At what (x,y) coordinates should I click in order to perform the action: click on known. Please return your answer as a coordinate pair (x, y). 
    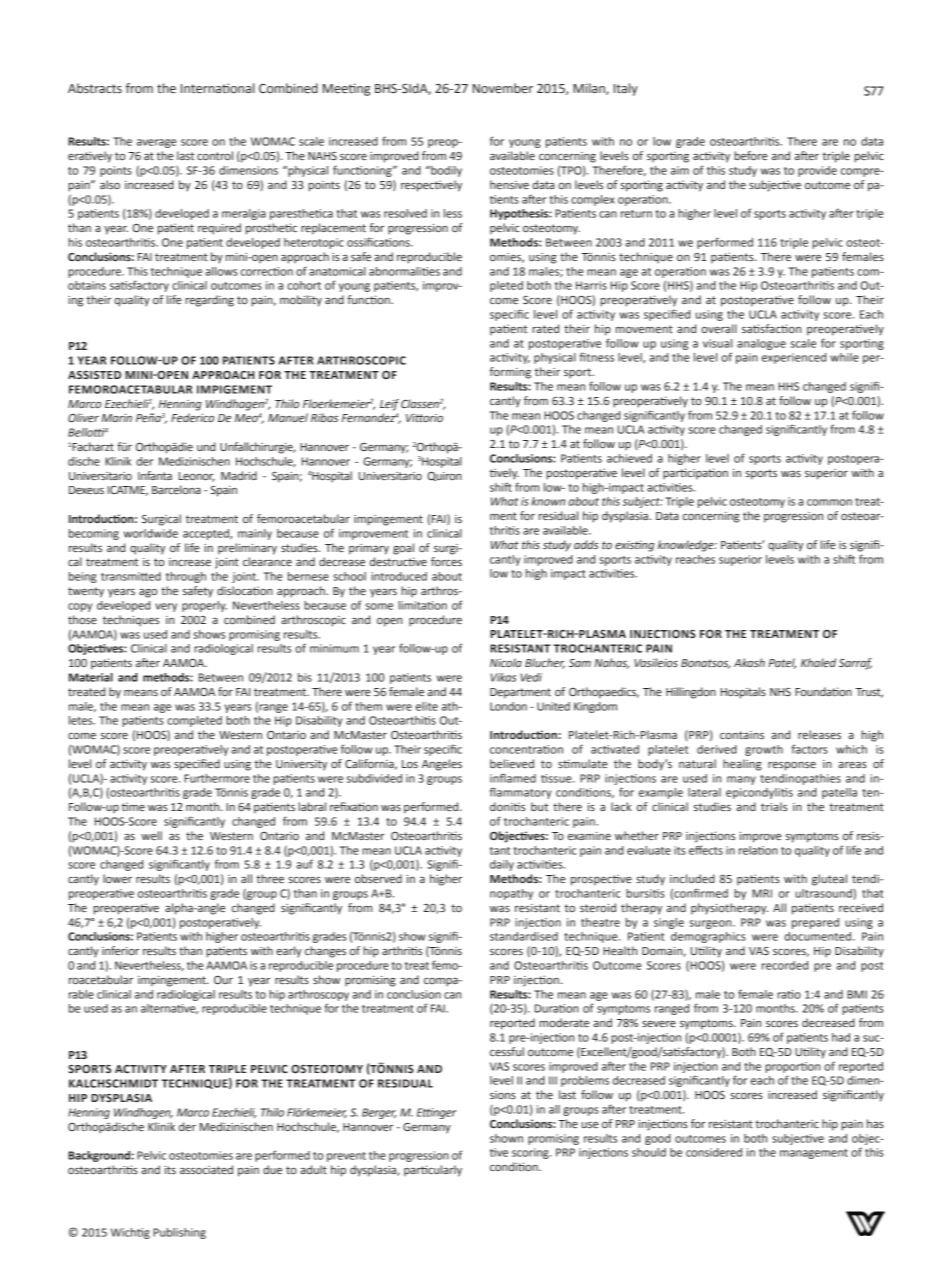
    Looking at the image, I should click on (548, 501).
